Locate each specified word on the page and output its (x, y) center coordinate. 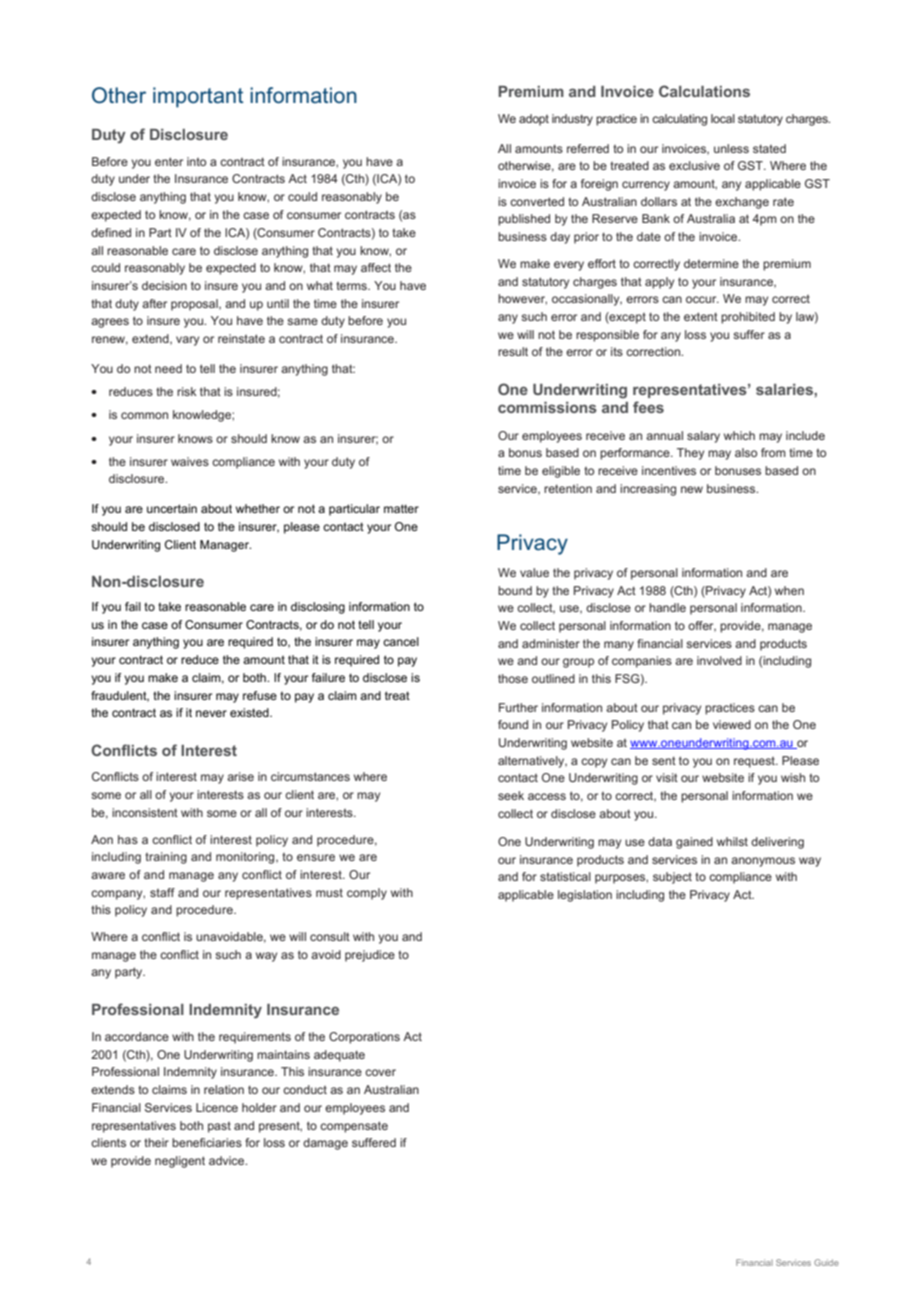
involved (719, 660)
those (513, 678)
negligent (180, 1162)
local (723, 118)
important (198, 97)
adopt (534, 120)
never (211, 713)
